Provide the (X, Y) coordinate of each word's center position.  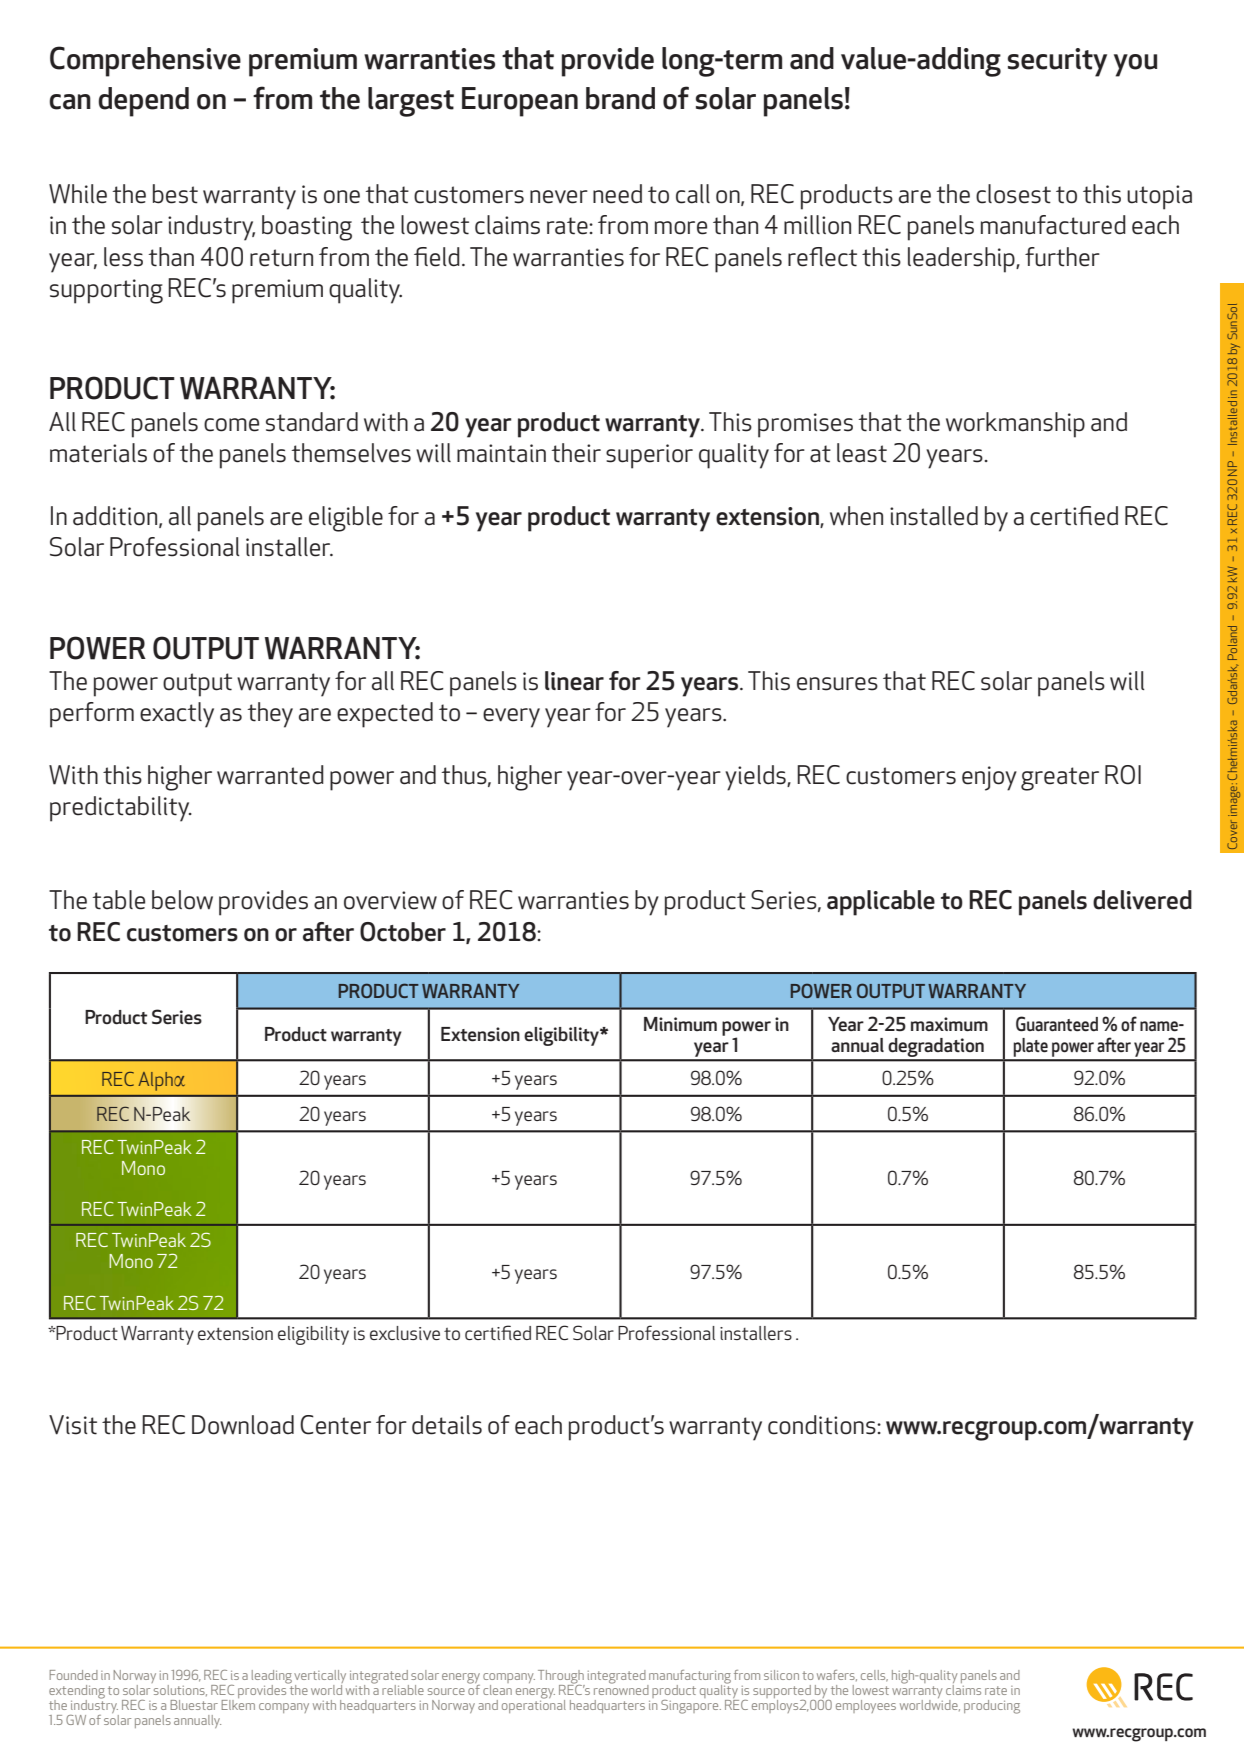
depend (143, 102)
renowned (621, 1688)
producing (992, 1707)
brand (620, 98)
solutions (179, 1689)
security (1057, 62)
